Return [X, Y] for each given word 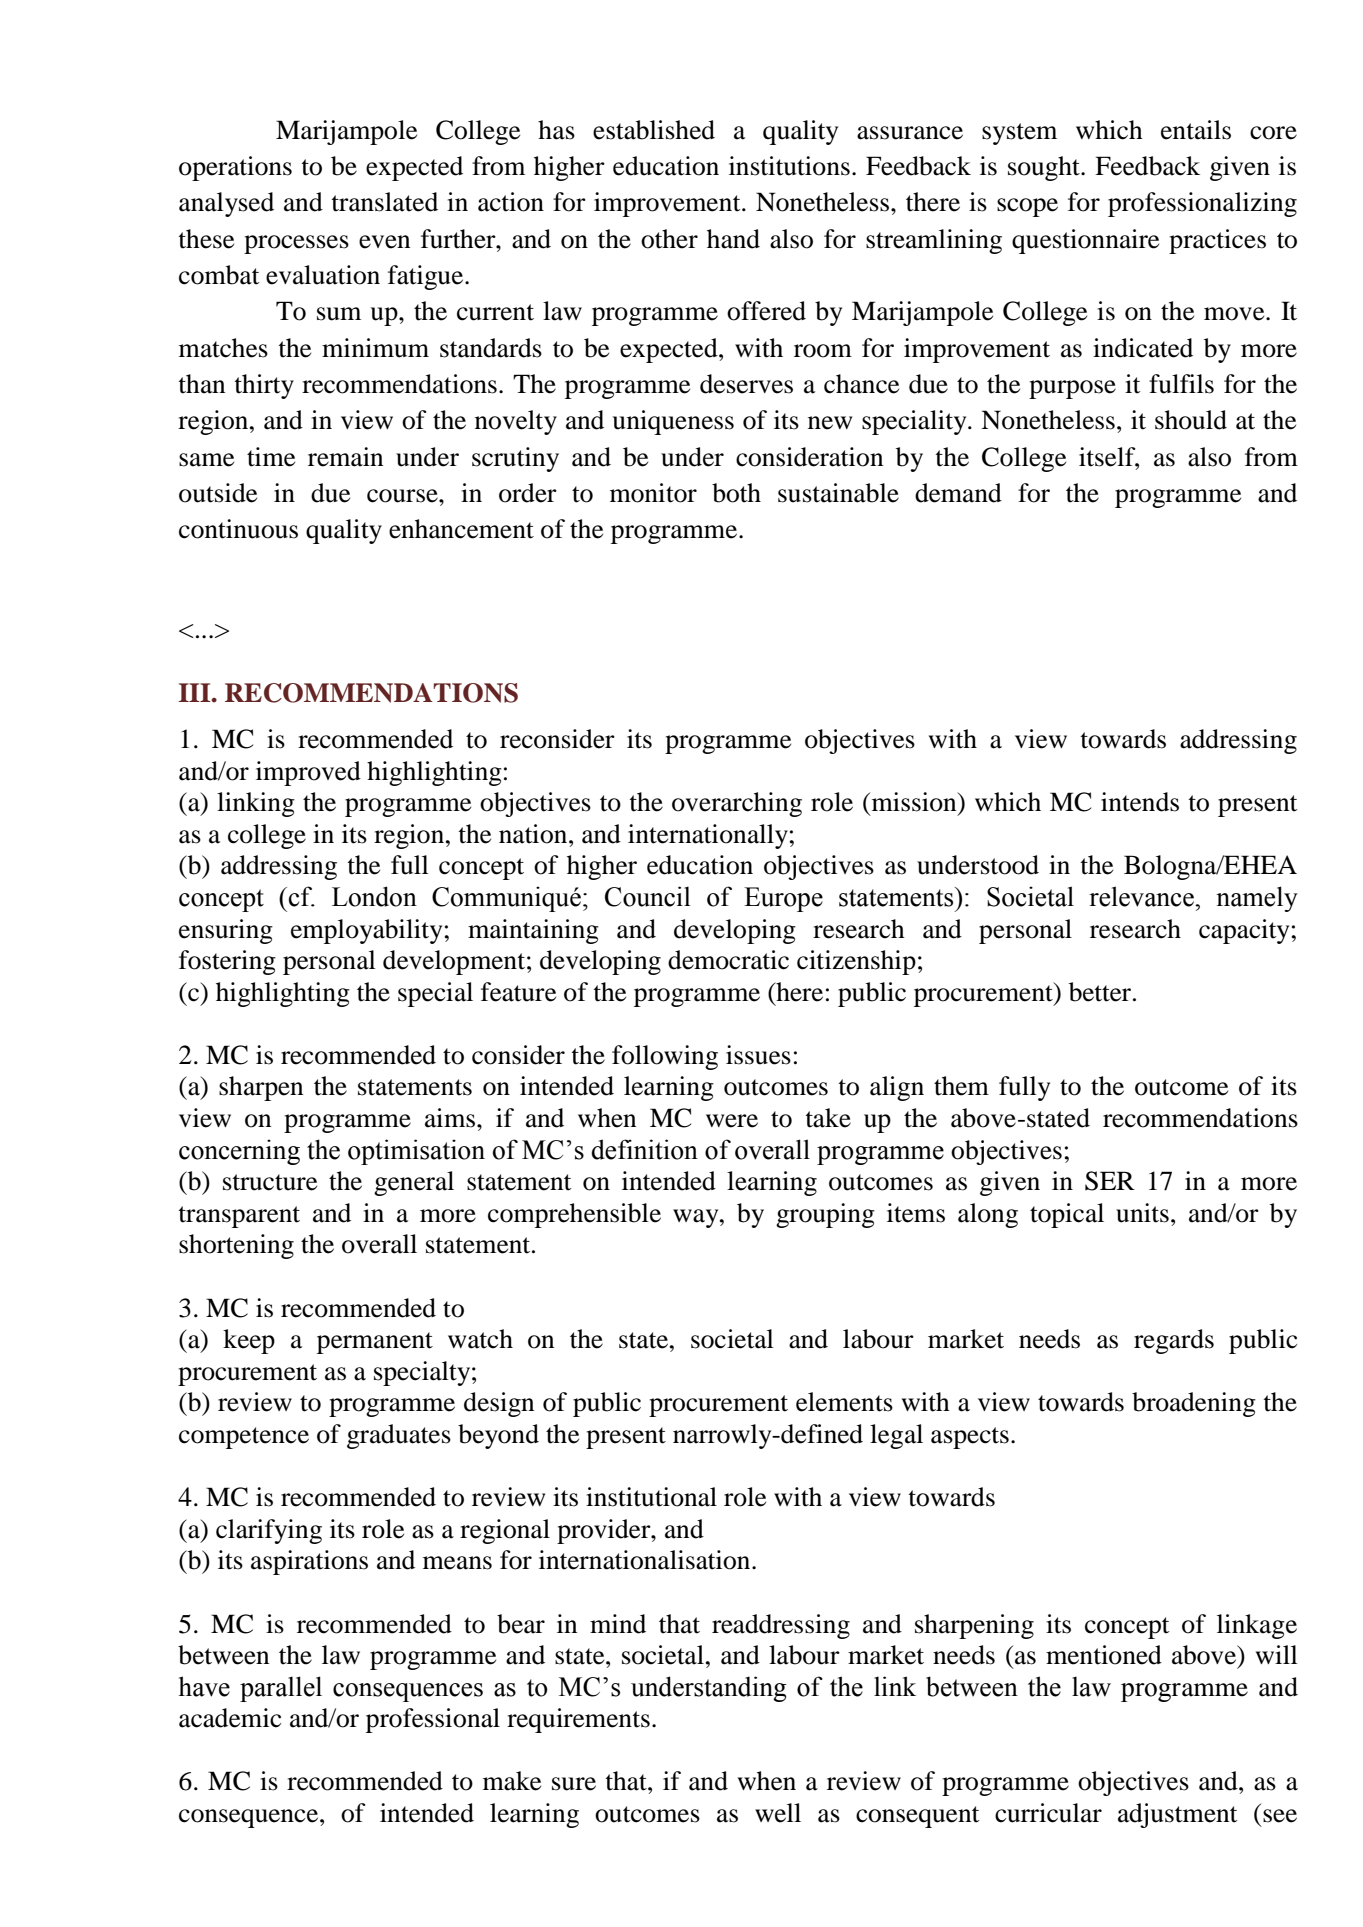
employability [368, 931]
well [778, 1813]
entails [1196, 130]
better [1101, 992]
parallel [281, 1689]
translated [384, 202]
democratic [728, 960]
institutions [789, 166]
